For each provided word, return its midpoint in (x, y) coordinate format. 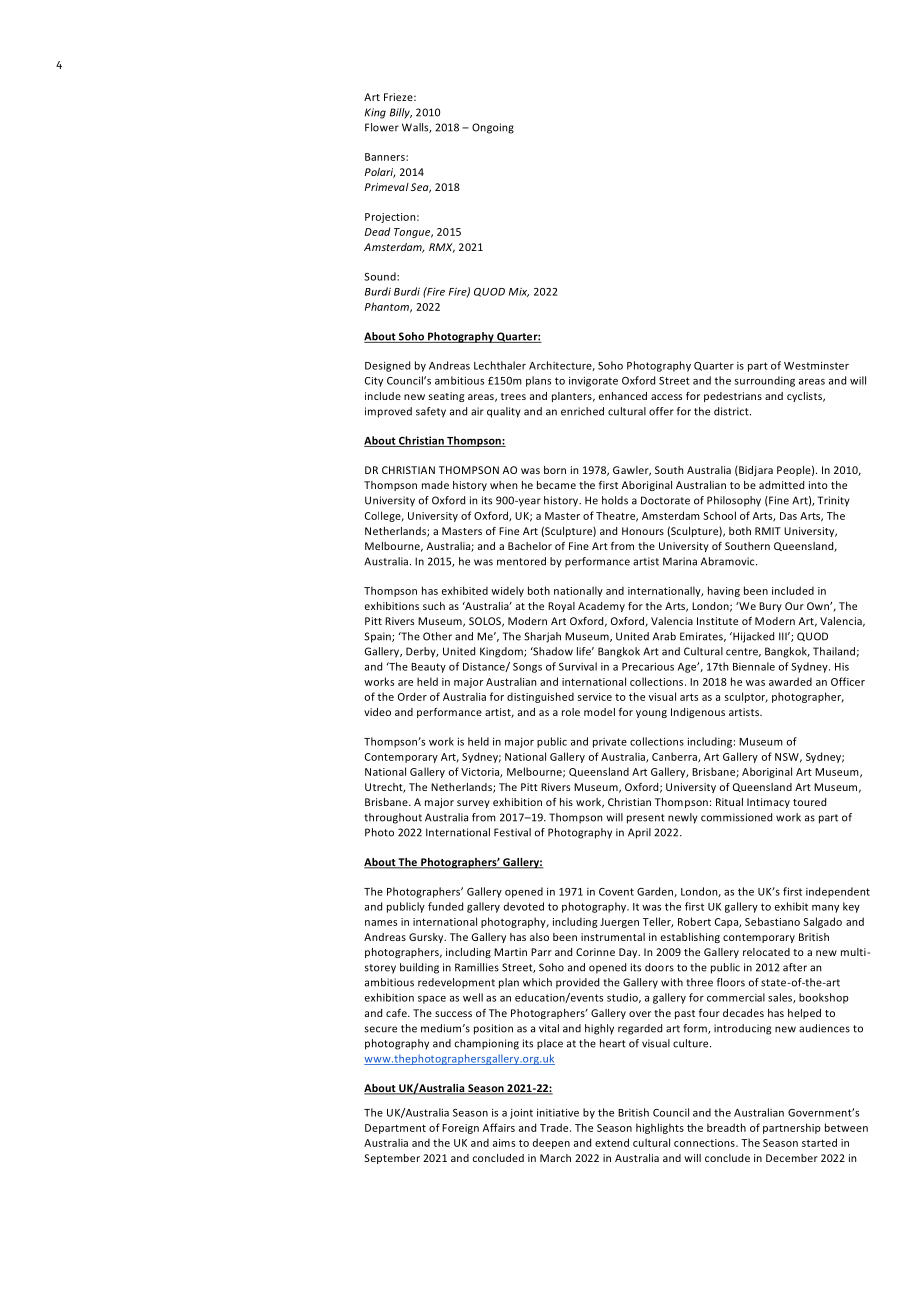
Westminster (816, 365)
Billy (401, 113)
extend (612, 1142)
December (792, 1158)
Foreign (460, 1129)
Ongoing (493, 128)
